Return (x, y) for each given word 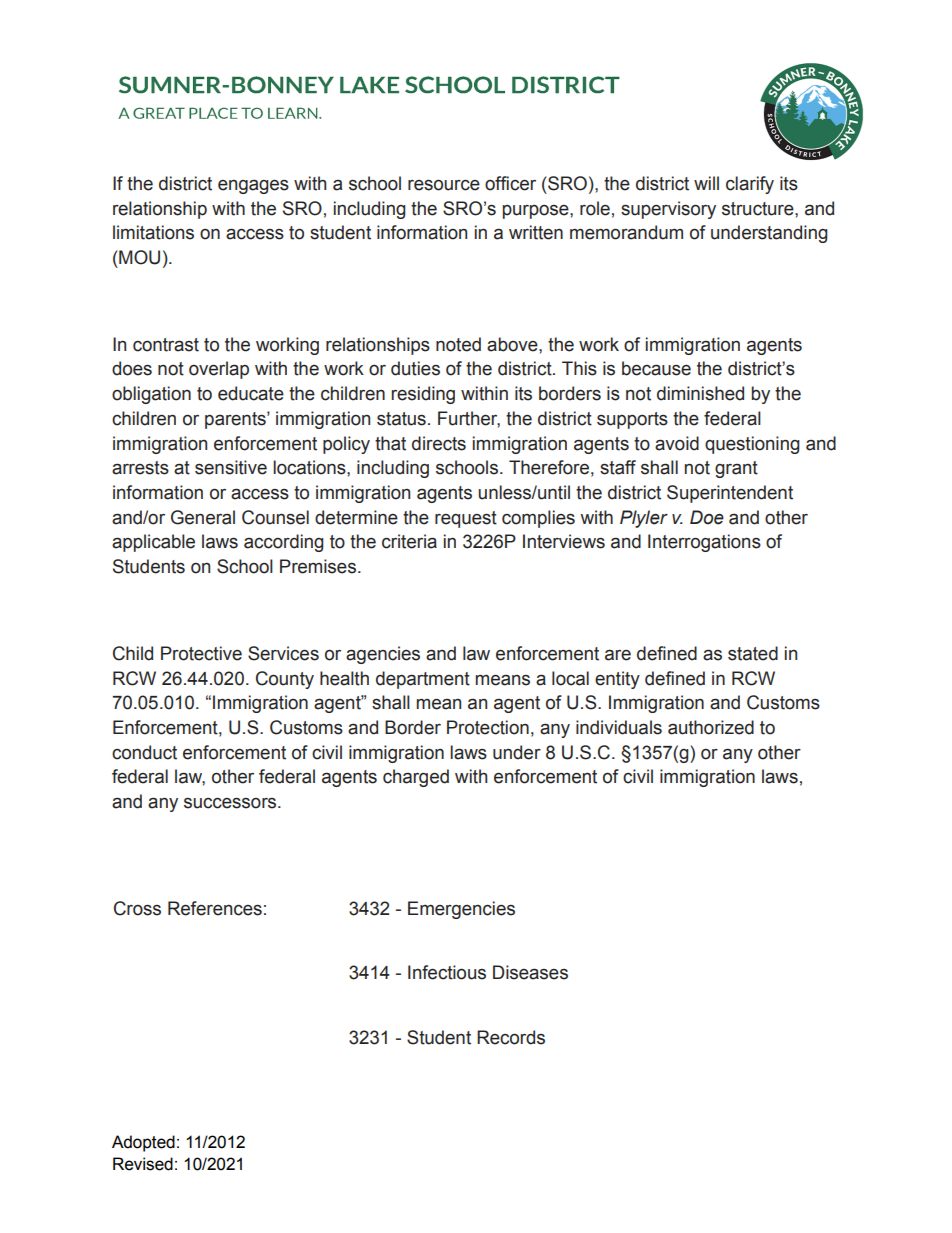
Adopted (143, 1143)
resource (444, 185)
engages (253, 187)
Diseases (530, 972)
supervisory (668, 210)
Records (511, 1037)
